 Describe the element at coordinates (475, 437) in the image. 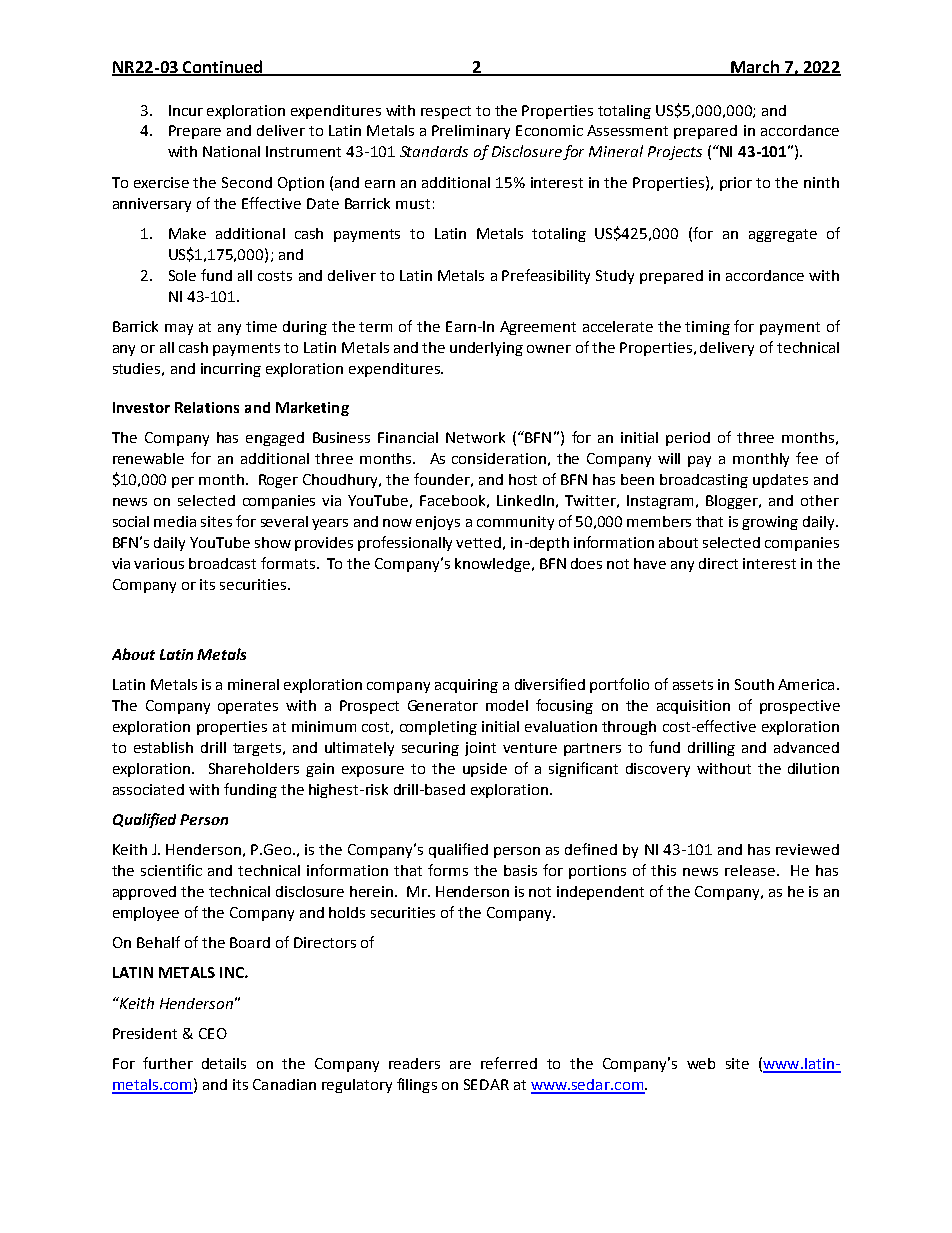

I see `Network` at that location.
